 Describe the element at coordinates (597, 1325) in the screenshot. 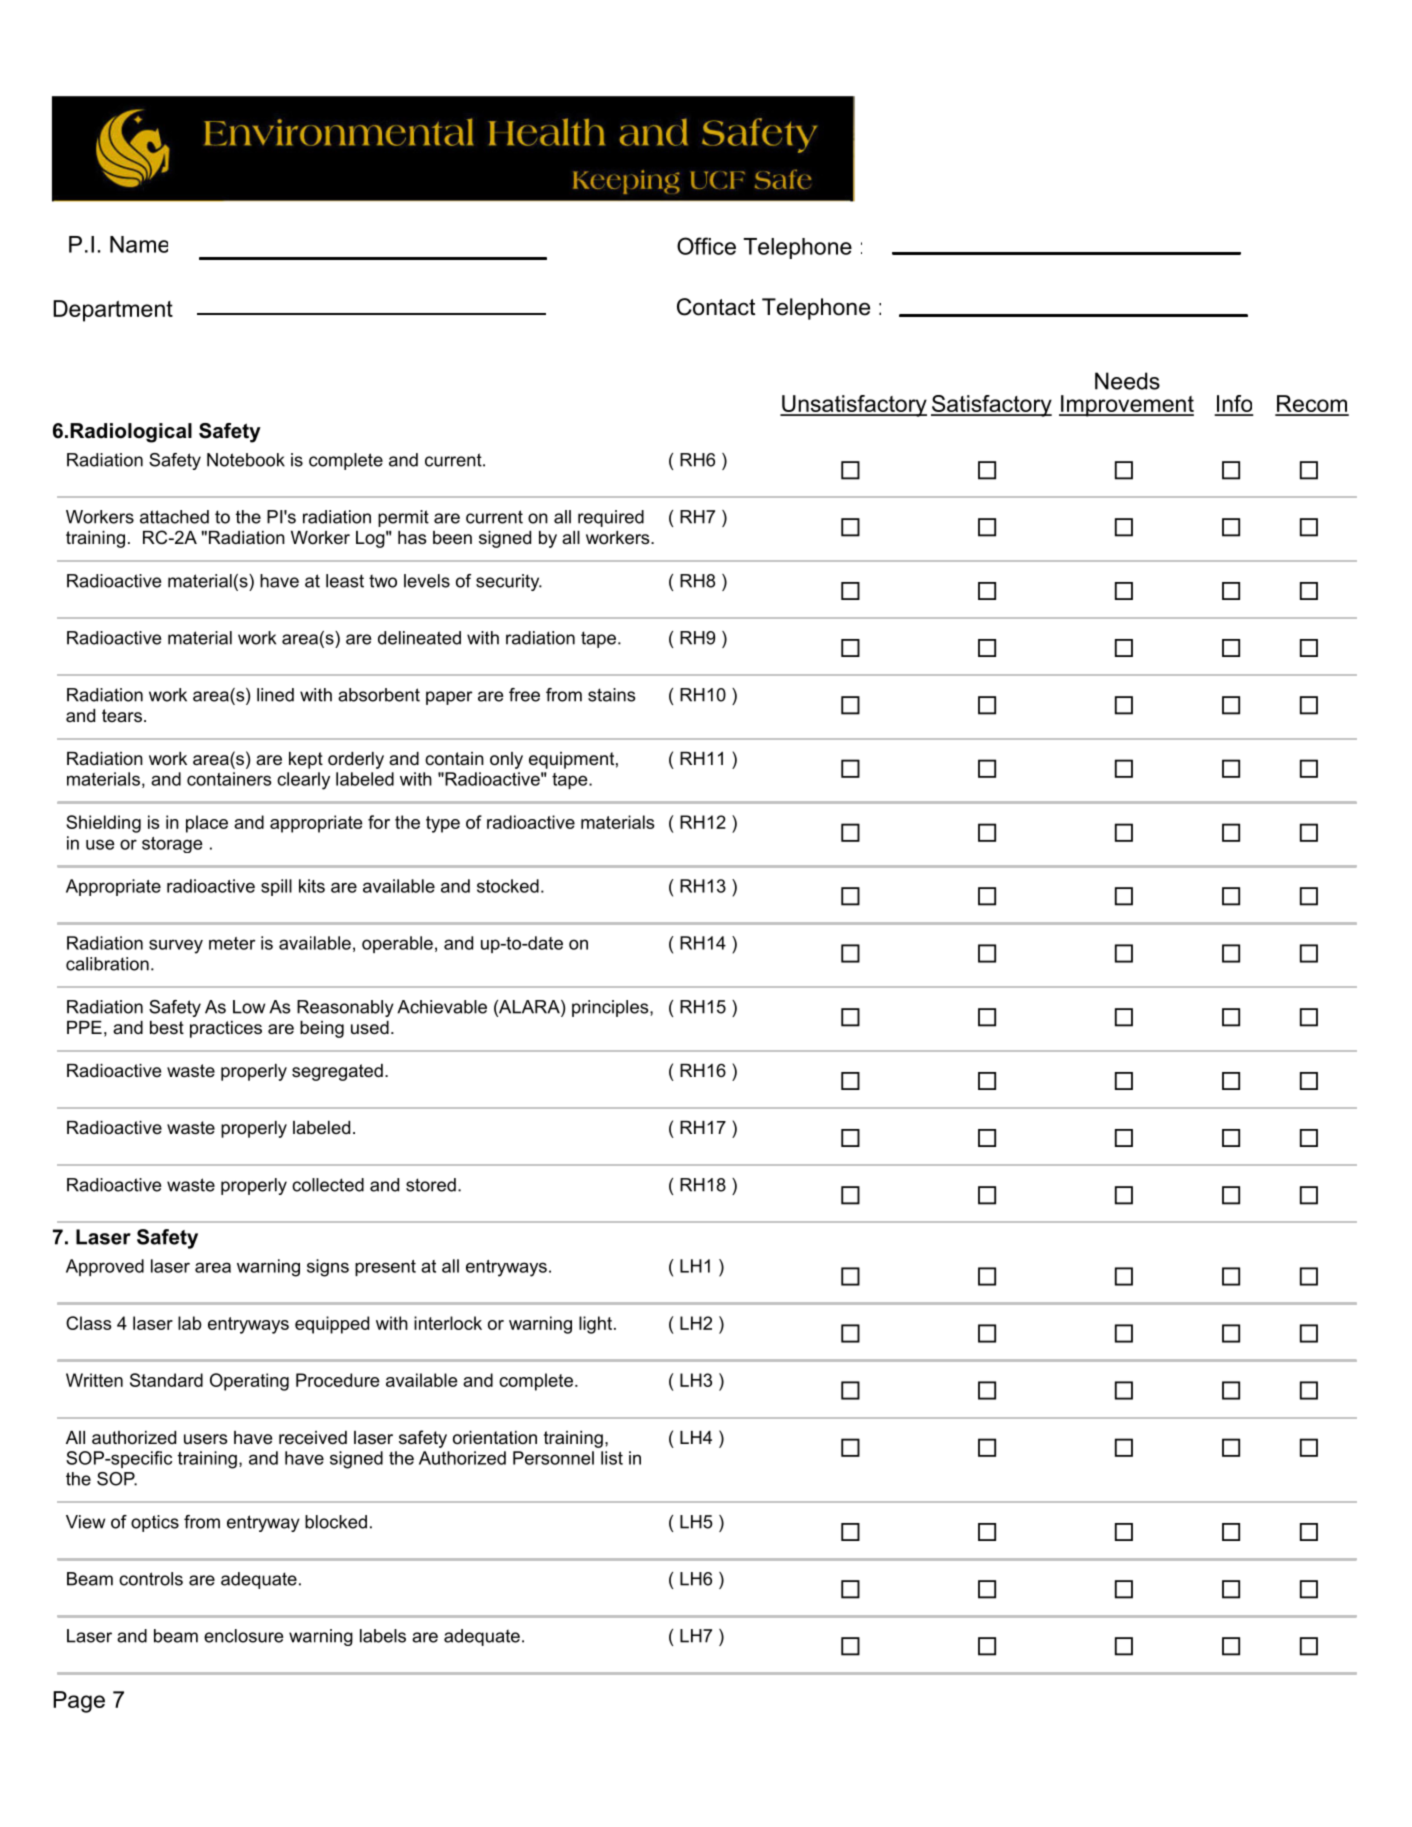

I see `light` at that location.
